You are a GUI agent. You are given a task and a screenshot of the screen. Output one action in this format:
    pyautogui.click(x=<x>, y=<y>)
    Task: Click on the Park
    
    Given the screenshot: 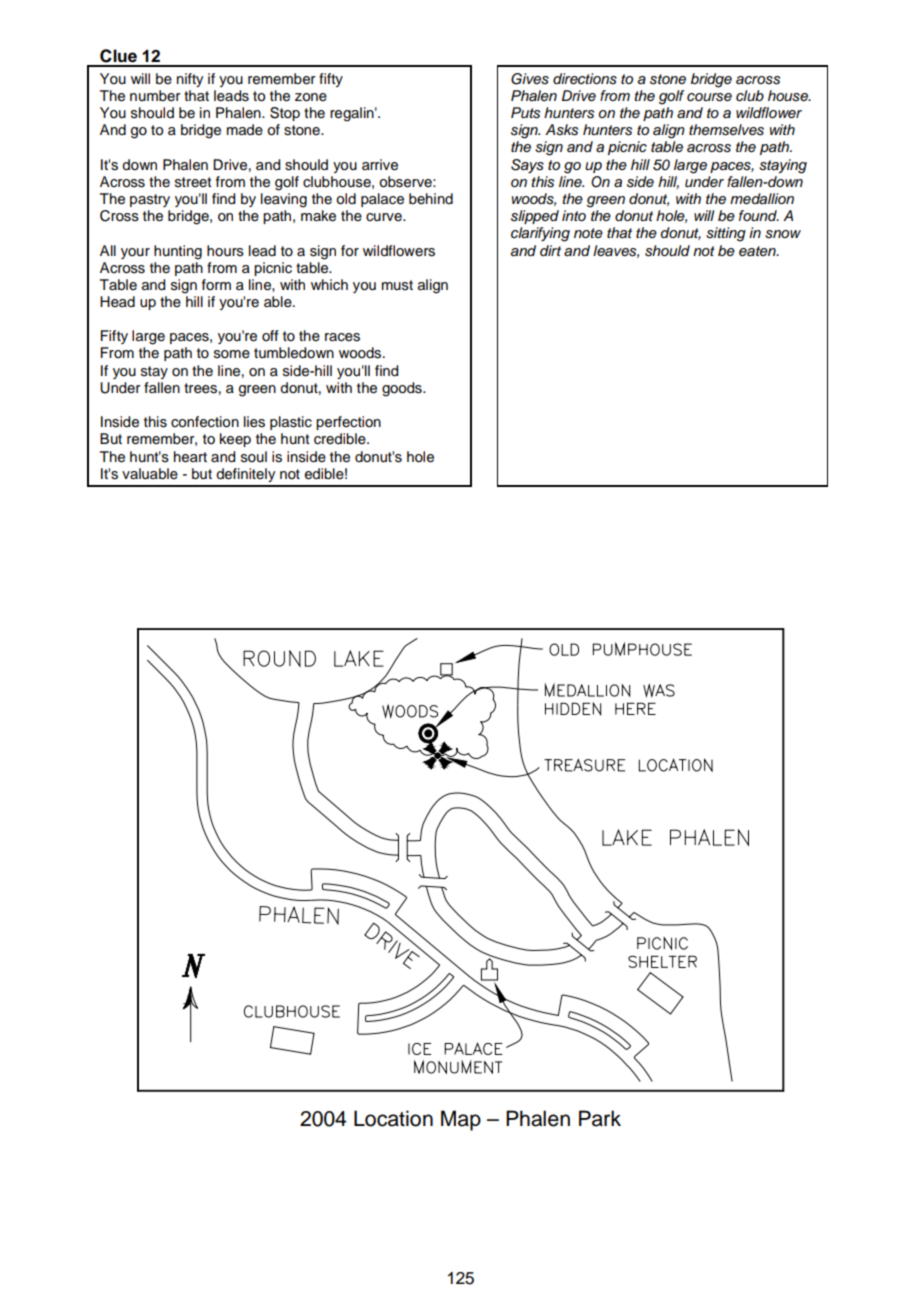 What is the action you would take?
    pyautogui.click(x=600, y=1118)
